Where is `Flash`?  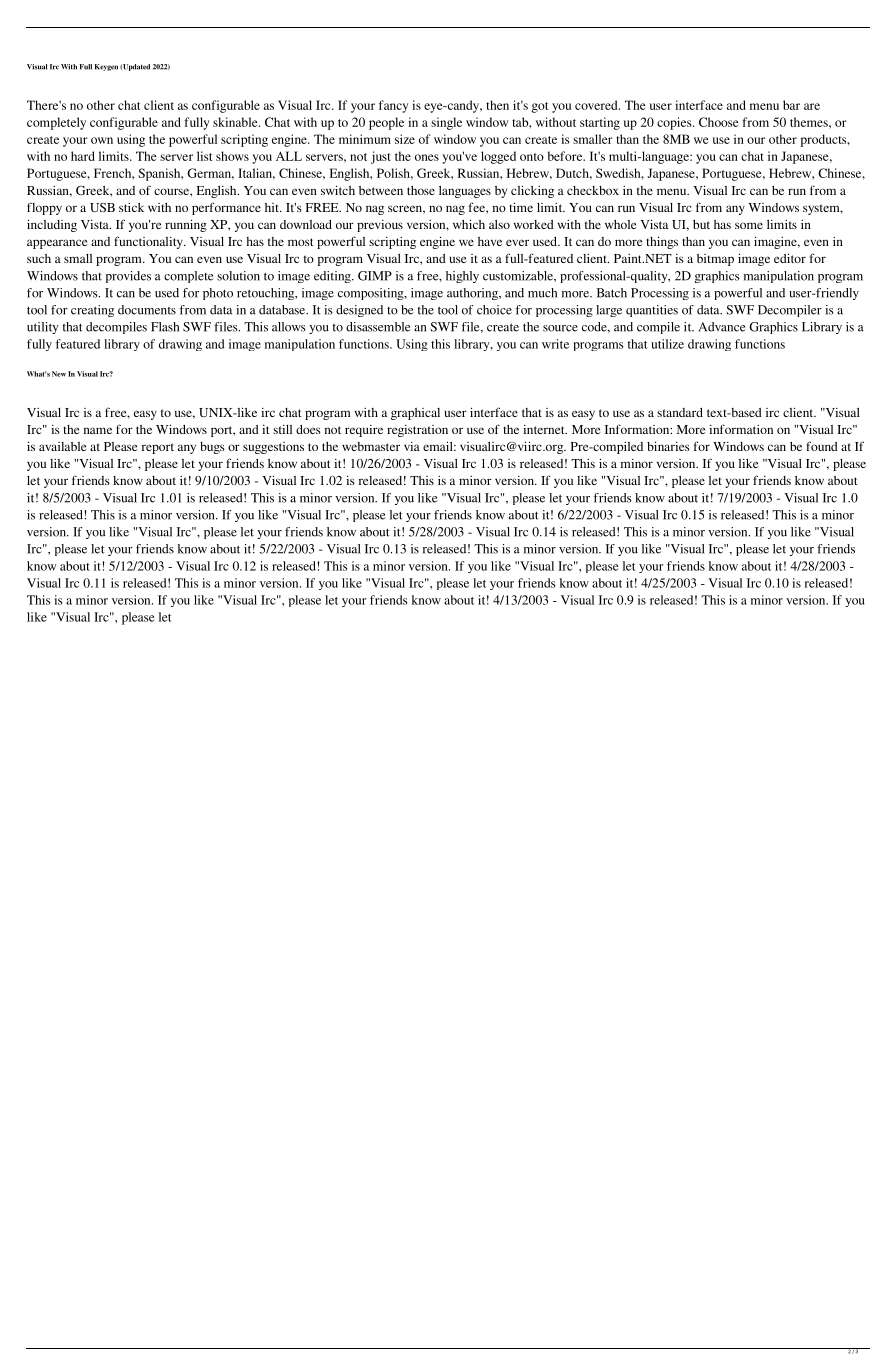 Flash is located at coordinates (165, 327).
